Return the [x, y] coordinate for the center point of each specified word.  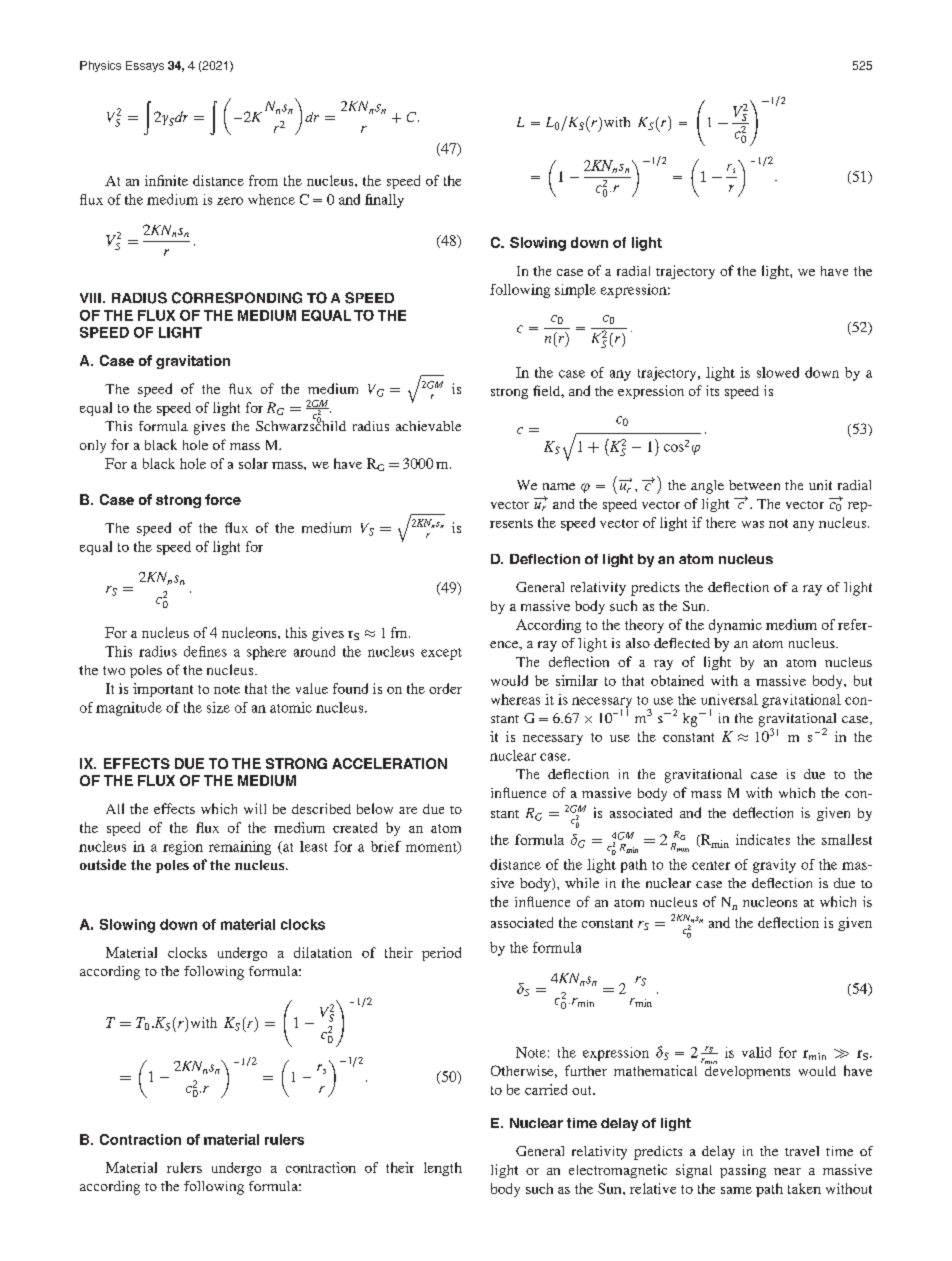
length [443, 1169]
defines [205, 651]
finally [384, 201]
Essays [145, 66]
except [441, 654]
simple [575, 291]
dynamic [735, 626]
